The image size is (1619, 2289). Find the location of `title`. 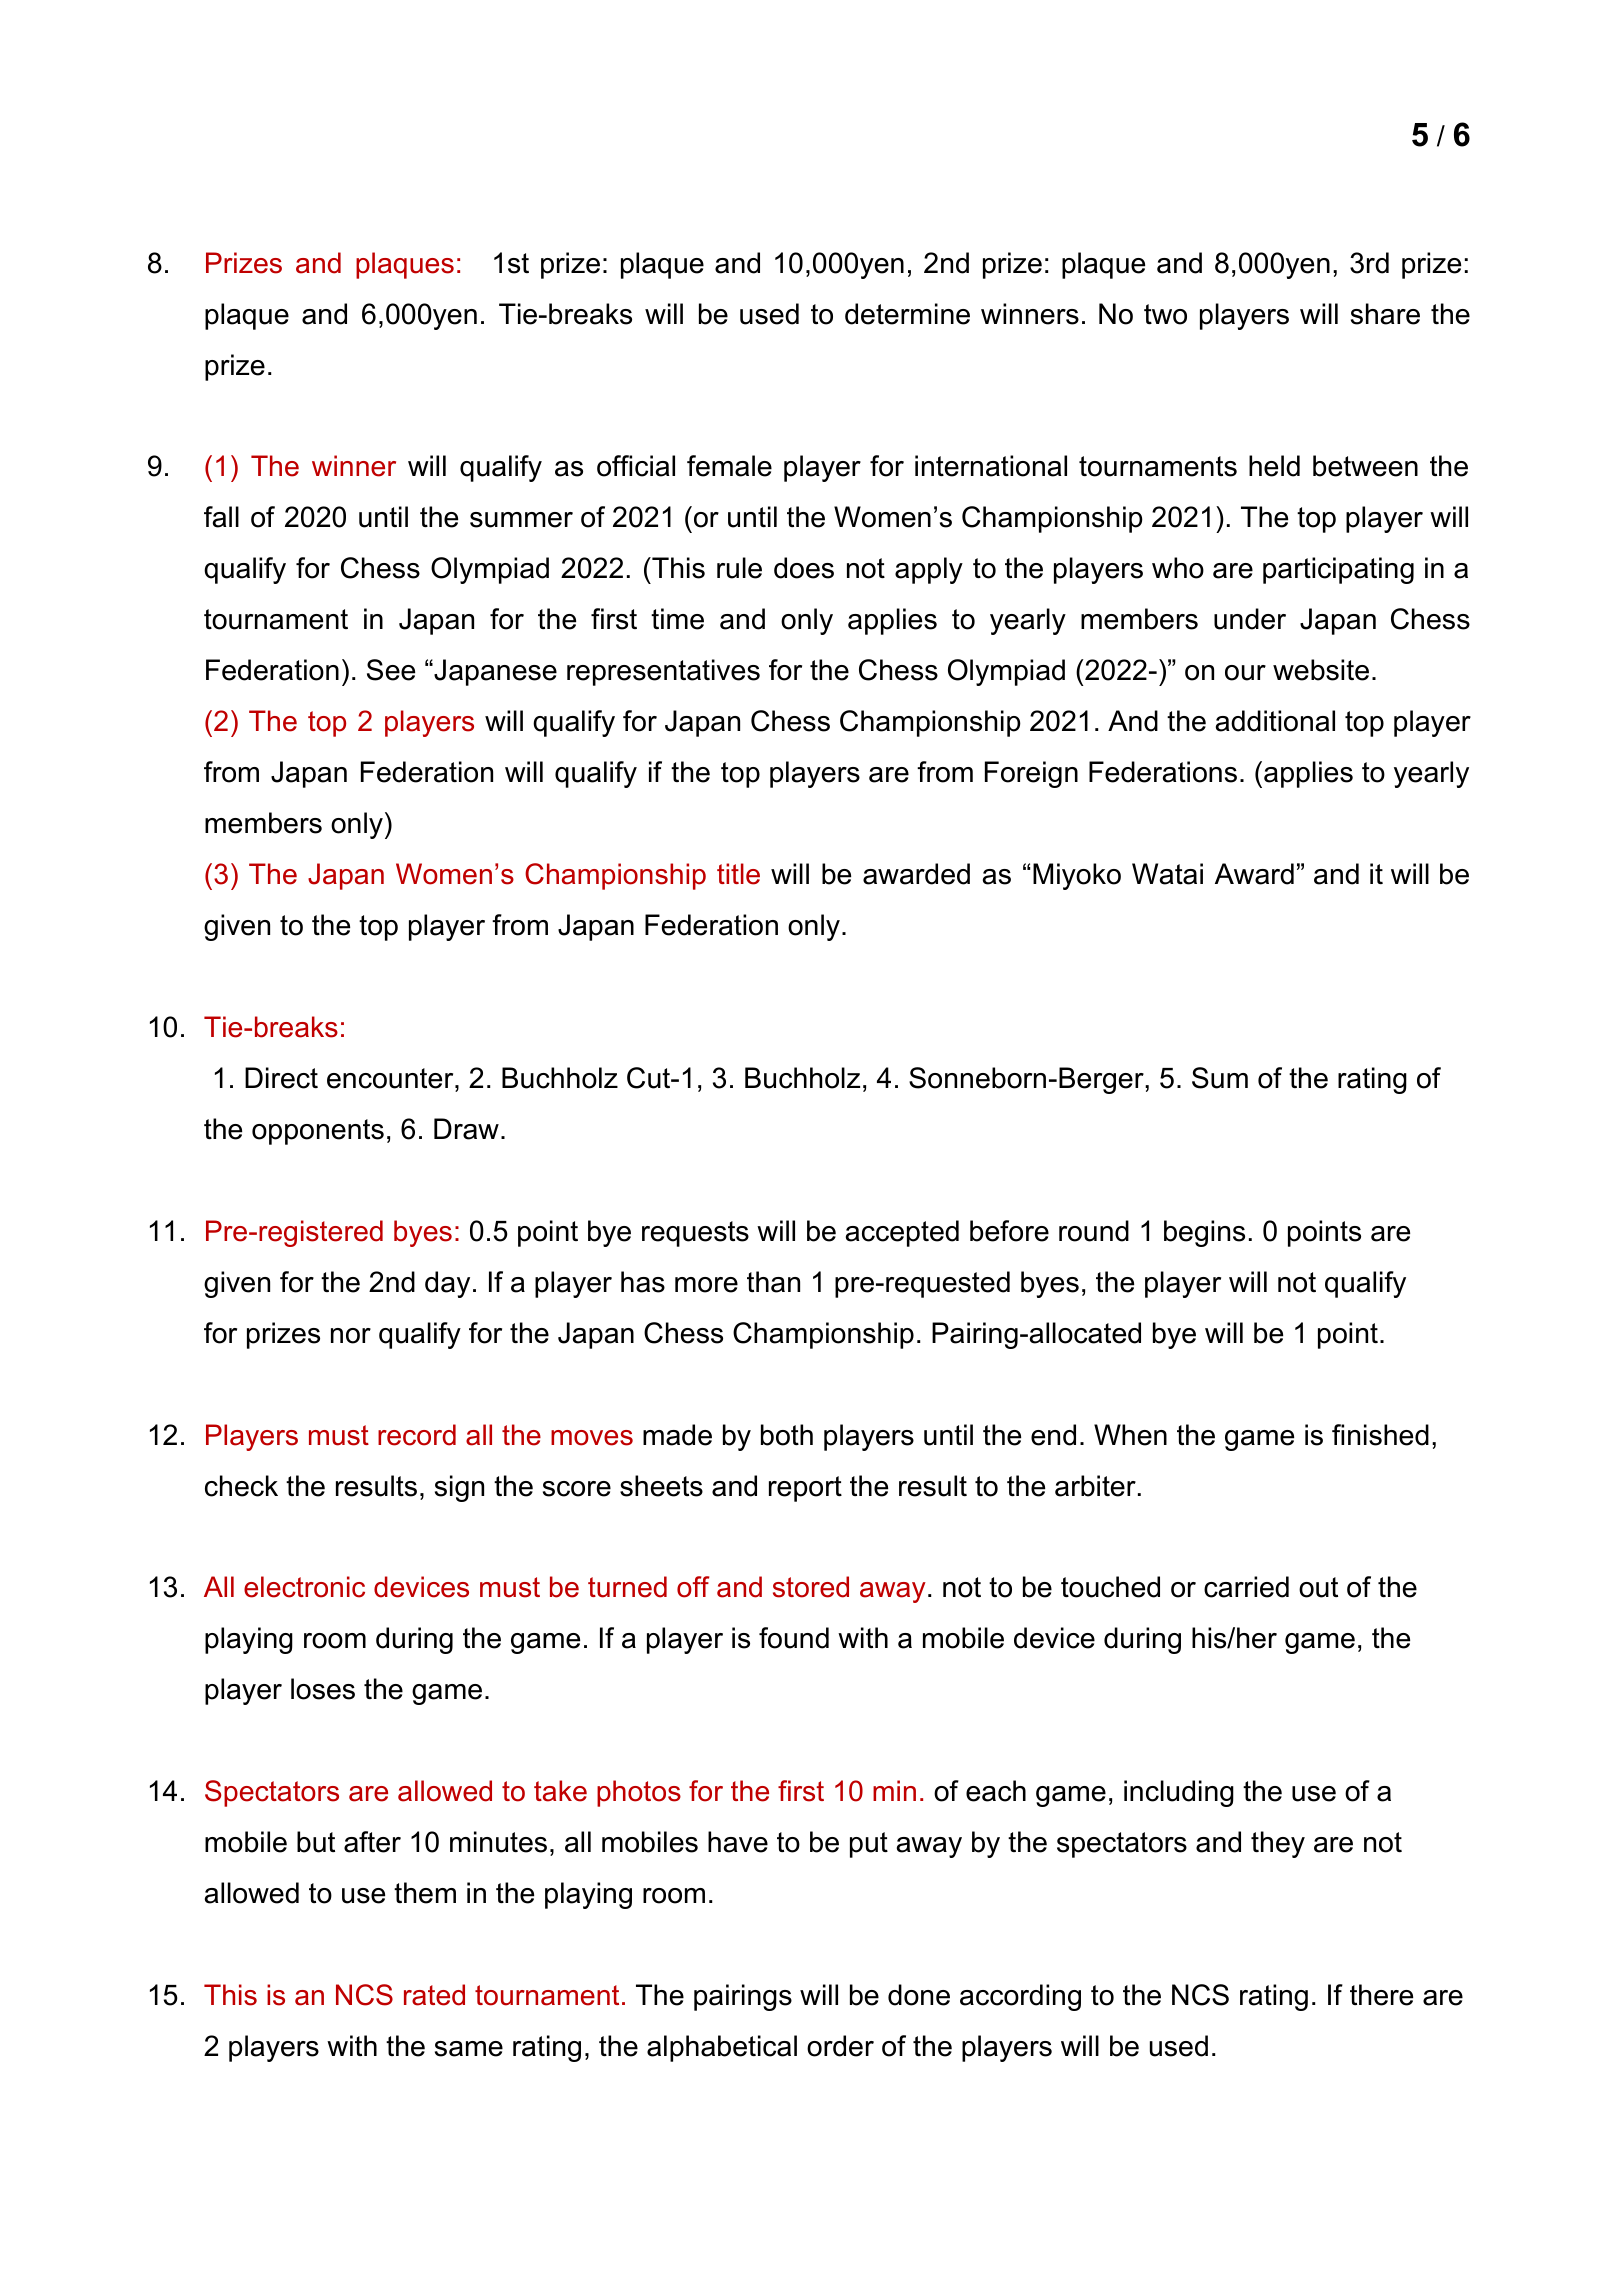

title is located at coordinates (738, 874).
